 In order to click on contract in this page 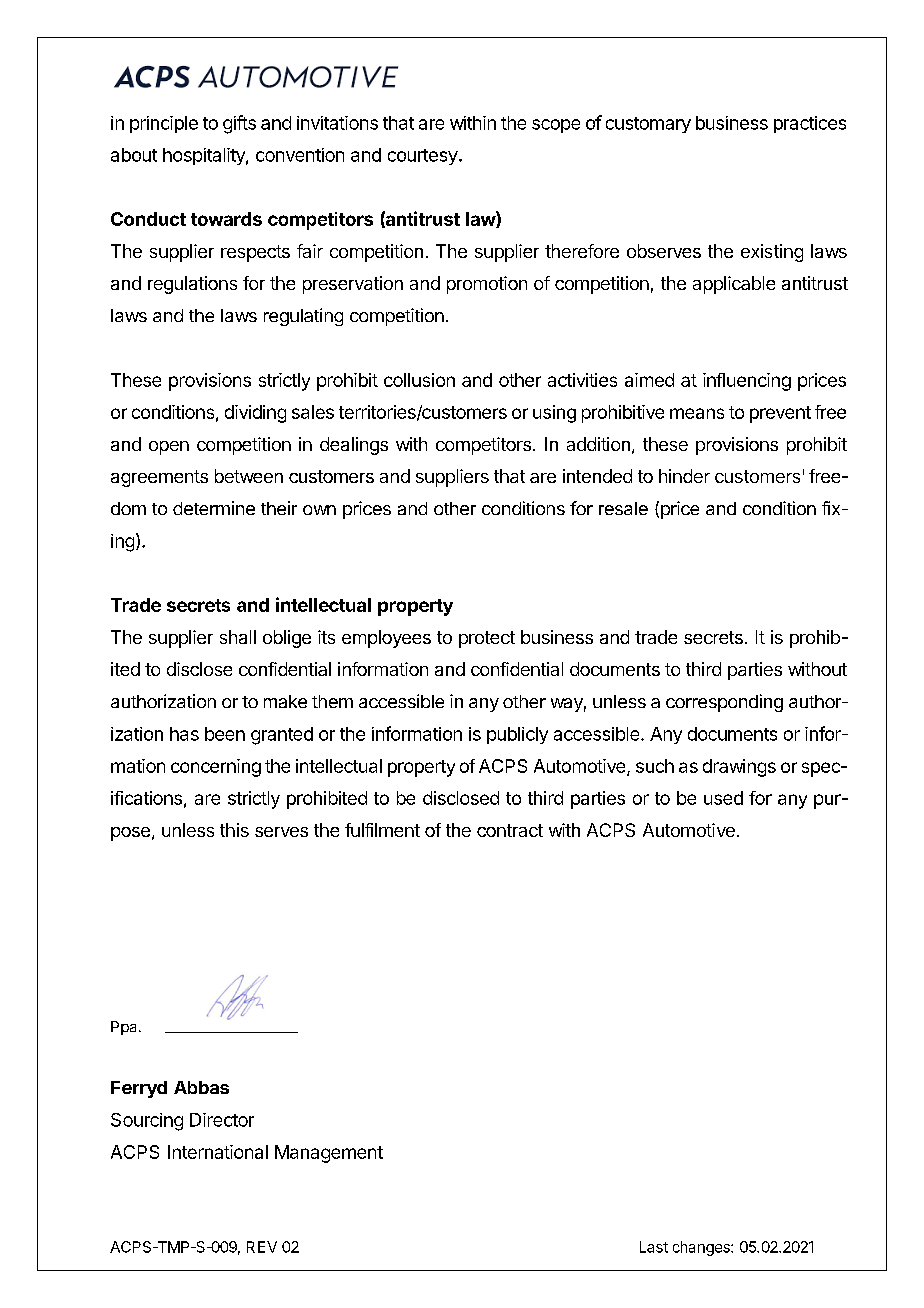, I will do `click(510, 830)`.
